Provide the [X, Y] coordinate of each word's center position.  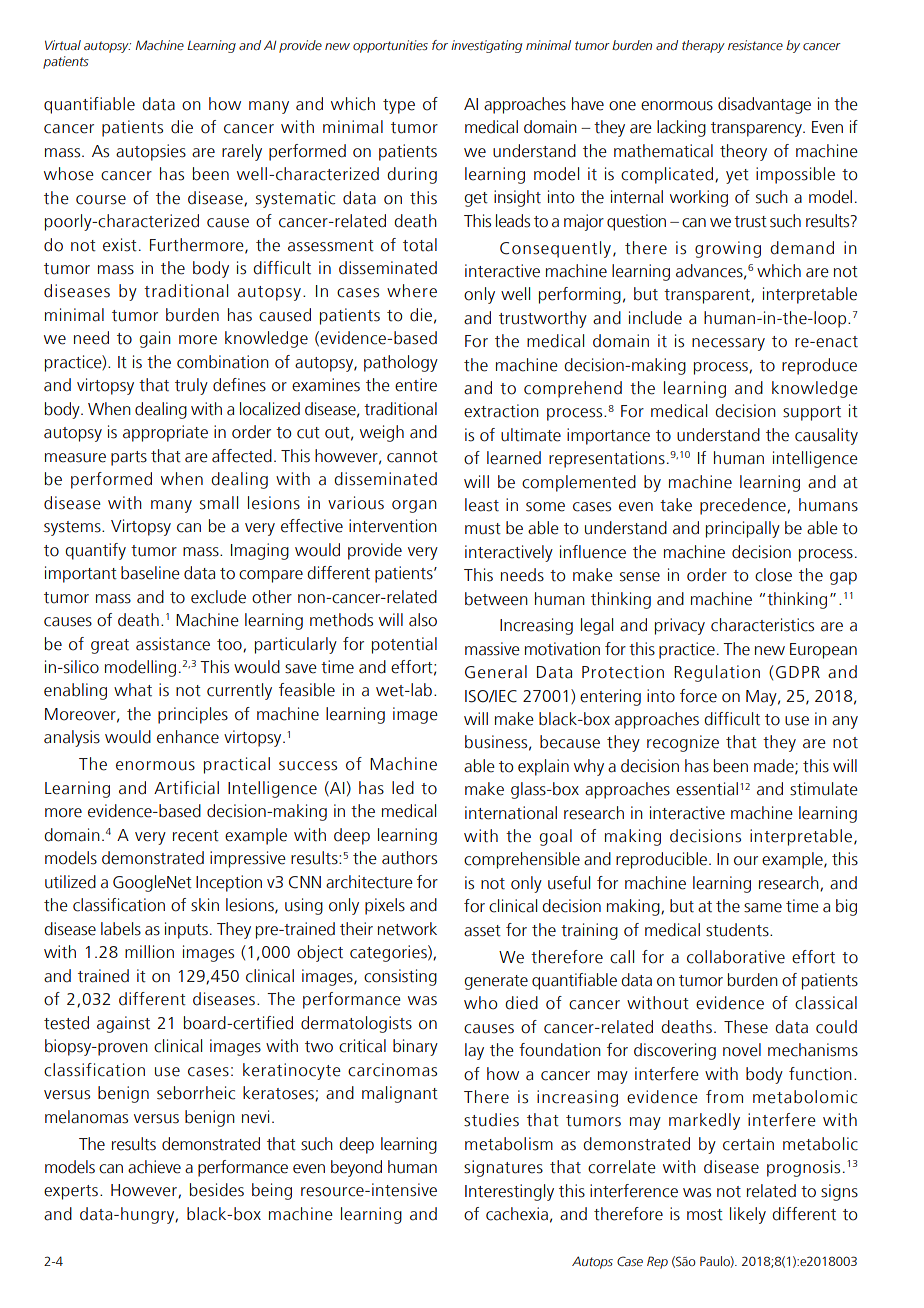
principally [743, 529]
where [412, 291]
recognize [683, 743]
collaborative [736, 957]
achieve [154, 1167]
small [219, 503]
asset [482, 931]
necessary [728, 344]
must [483, 529]
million [149, 952]
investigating [486, 46]
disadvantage [764, 105]
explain [543, 767]
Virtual [63, 45]
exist [120, 245]
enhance [188, 737]
